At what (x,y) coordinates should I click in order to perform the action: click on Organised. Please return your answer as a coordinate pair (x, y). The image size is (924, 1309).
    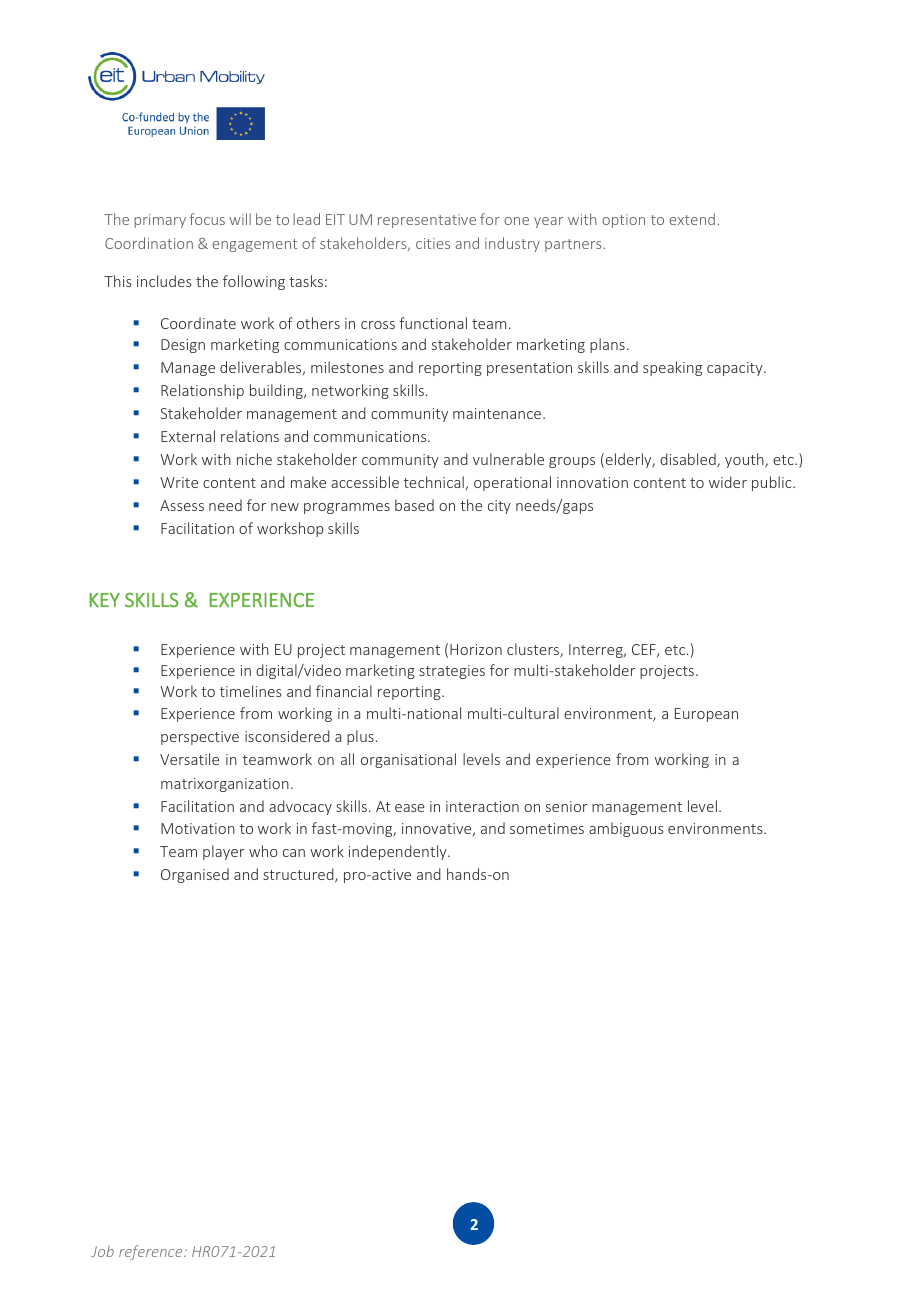
    Looking at the image, I should click on (195, 875).
